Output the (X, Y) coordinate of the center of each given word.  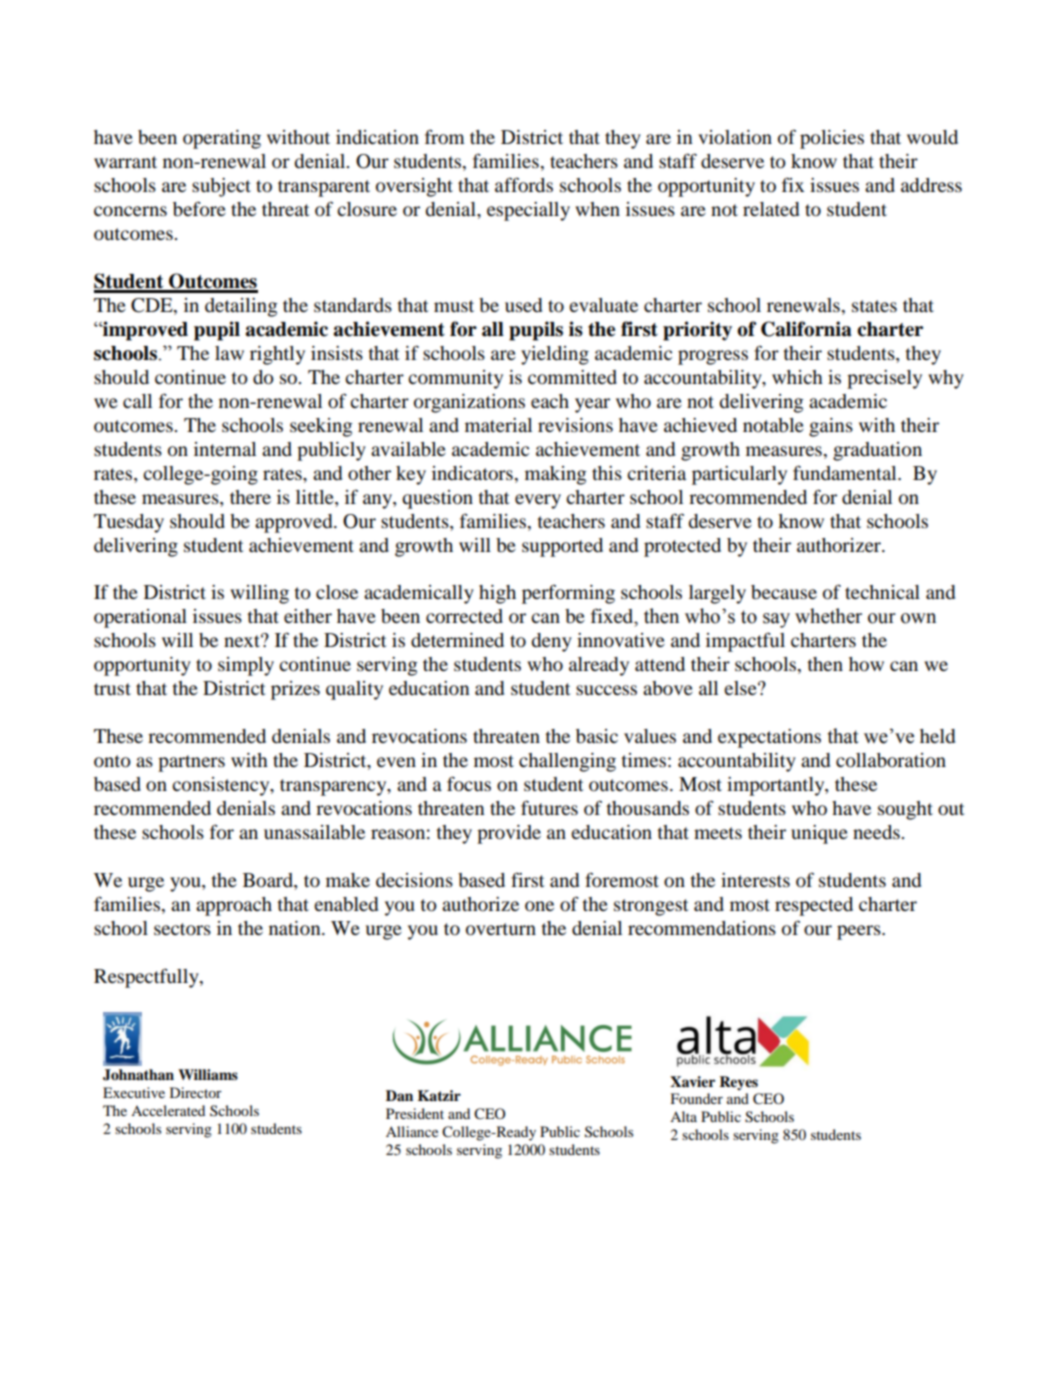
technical (882, 592)
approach (234, 906)
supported (562, 547)
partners (191, 763)
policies (832, 139)
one (539, 906)
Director (196, 1092)
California (806, 329)
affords (524, 185)
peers (860, 932)
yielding (555, 355)
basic (597, 736)
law (229, 353)
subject (221, 187)
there (250, 497)
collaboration (891, 760)
